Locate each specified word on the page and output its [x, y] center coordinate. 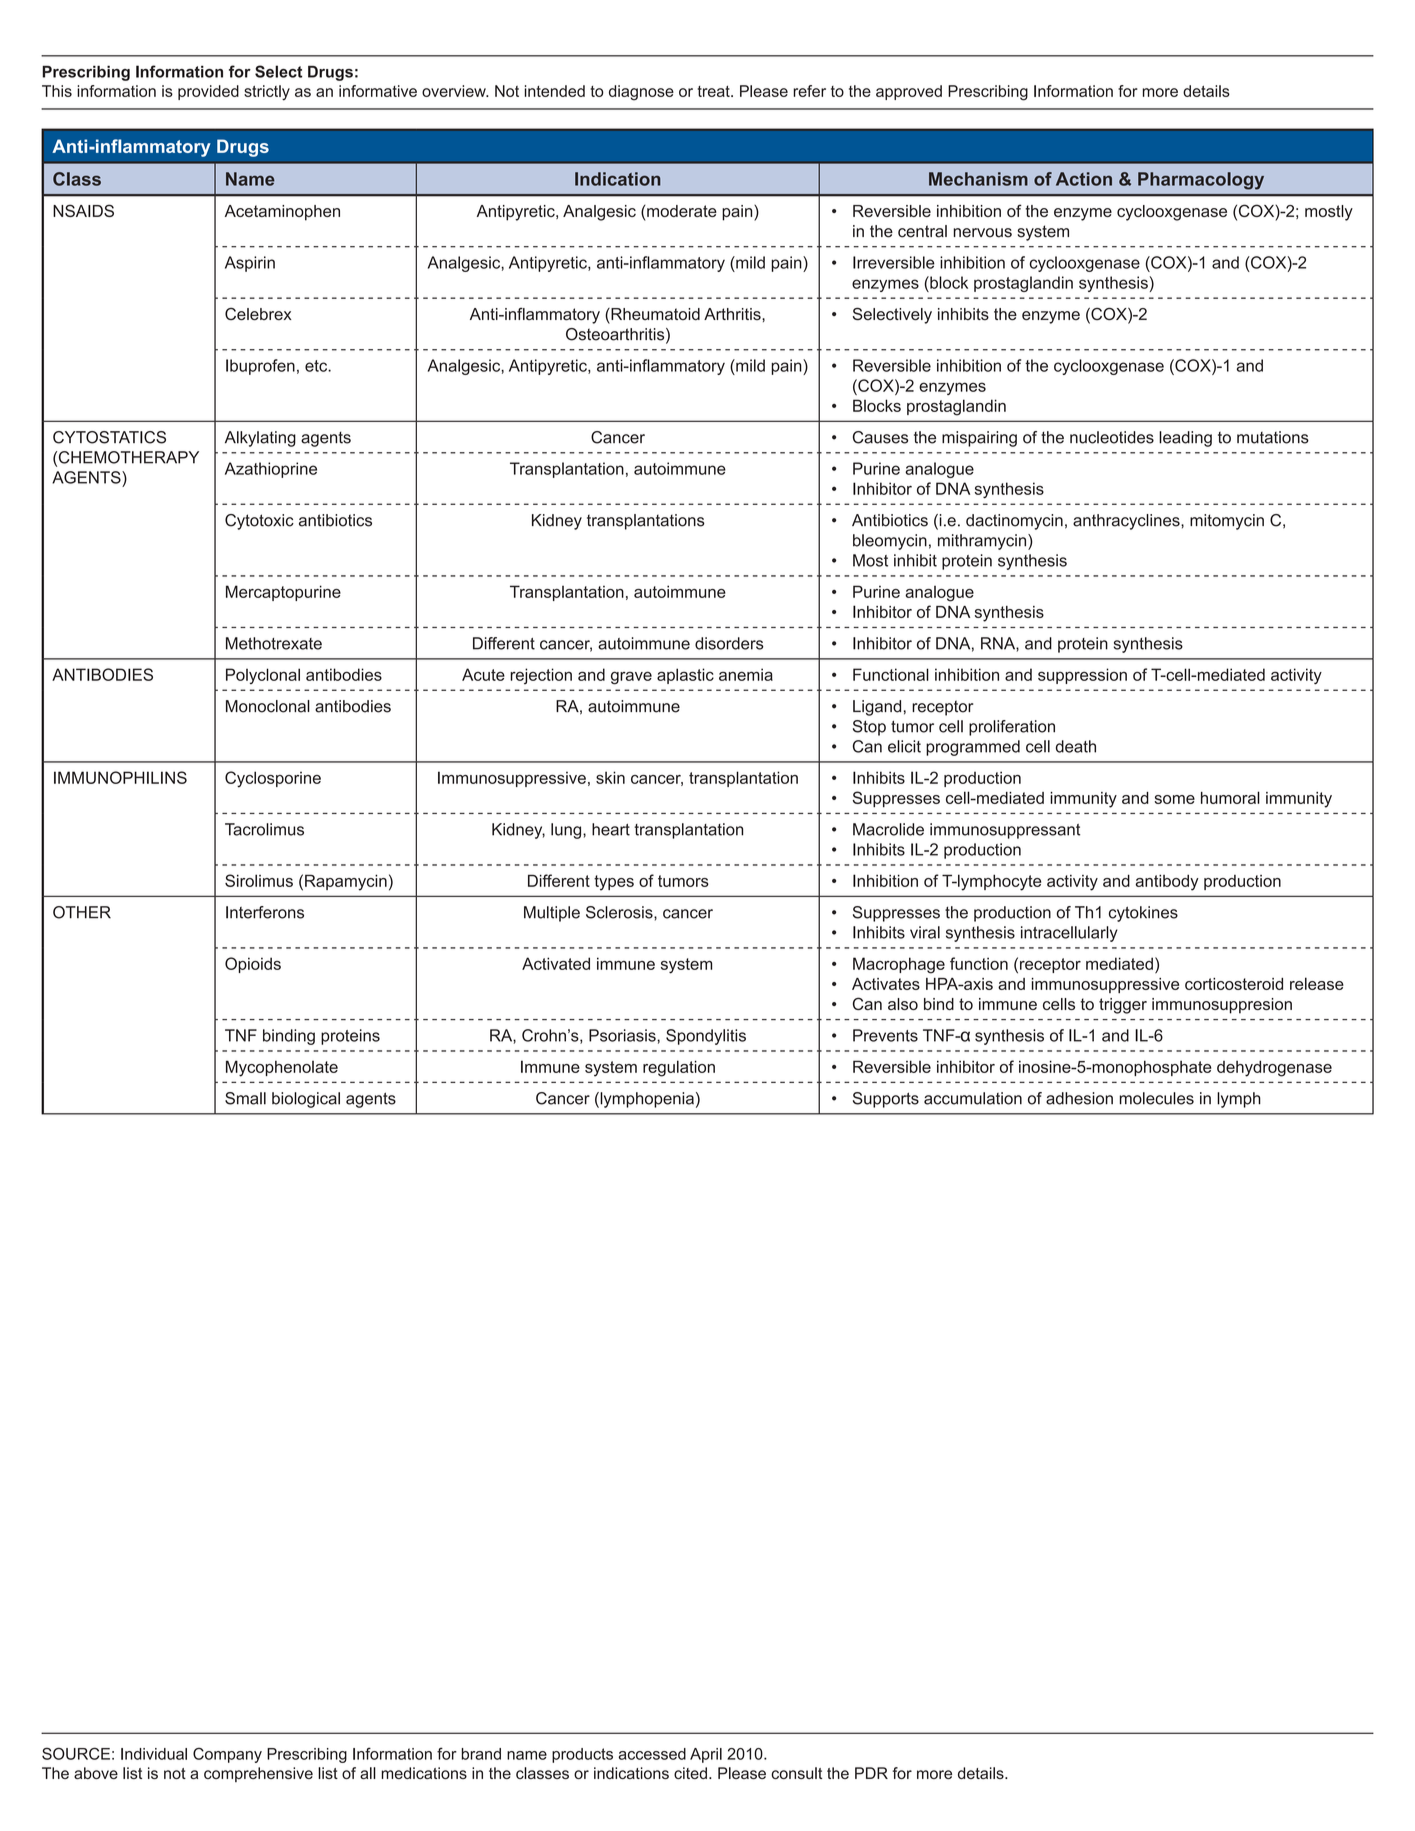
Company [227, 1755]
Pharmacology [1201, 181]
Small [245, 1098]
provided [208, 92]
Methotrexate [274, 643]
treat [715, 91]
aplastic [685, 676]
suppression [1082, 676]
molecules [1156, 1098]
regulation [679, 1068]
